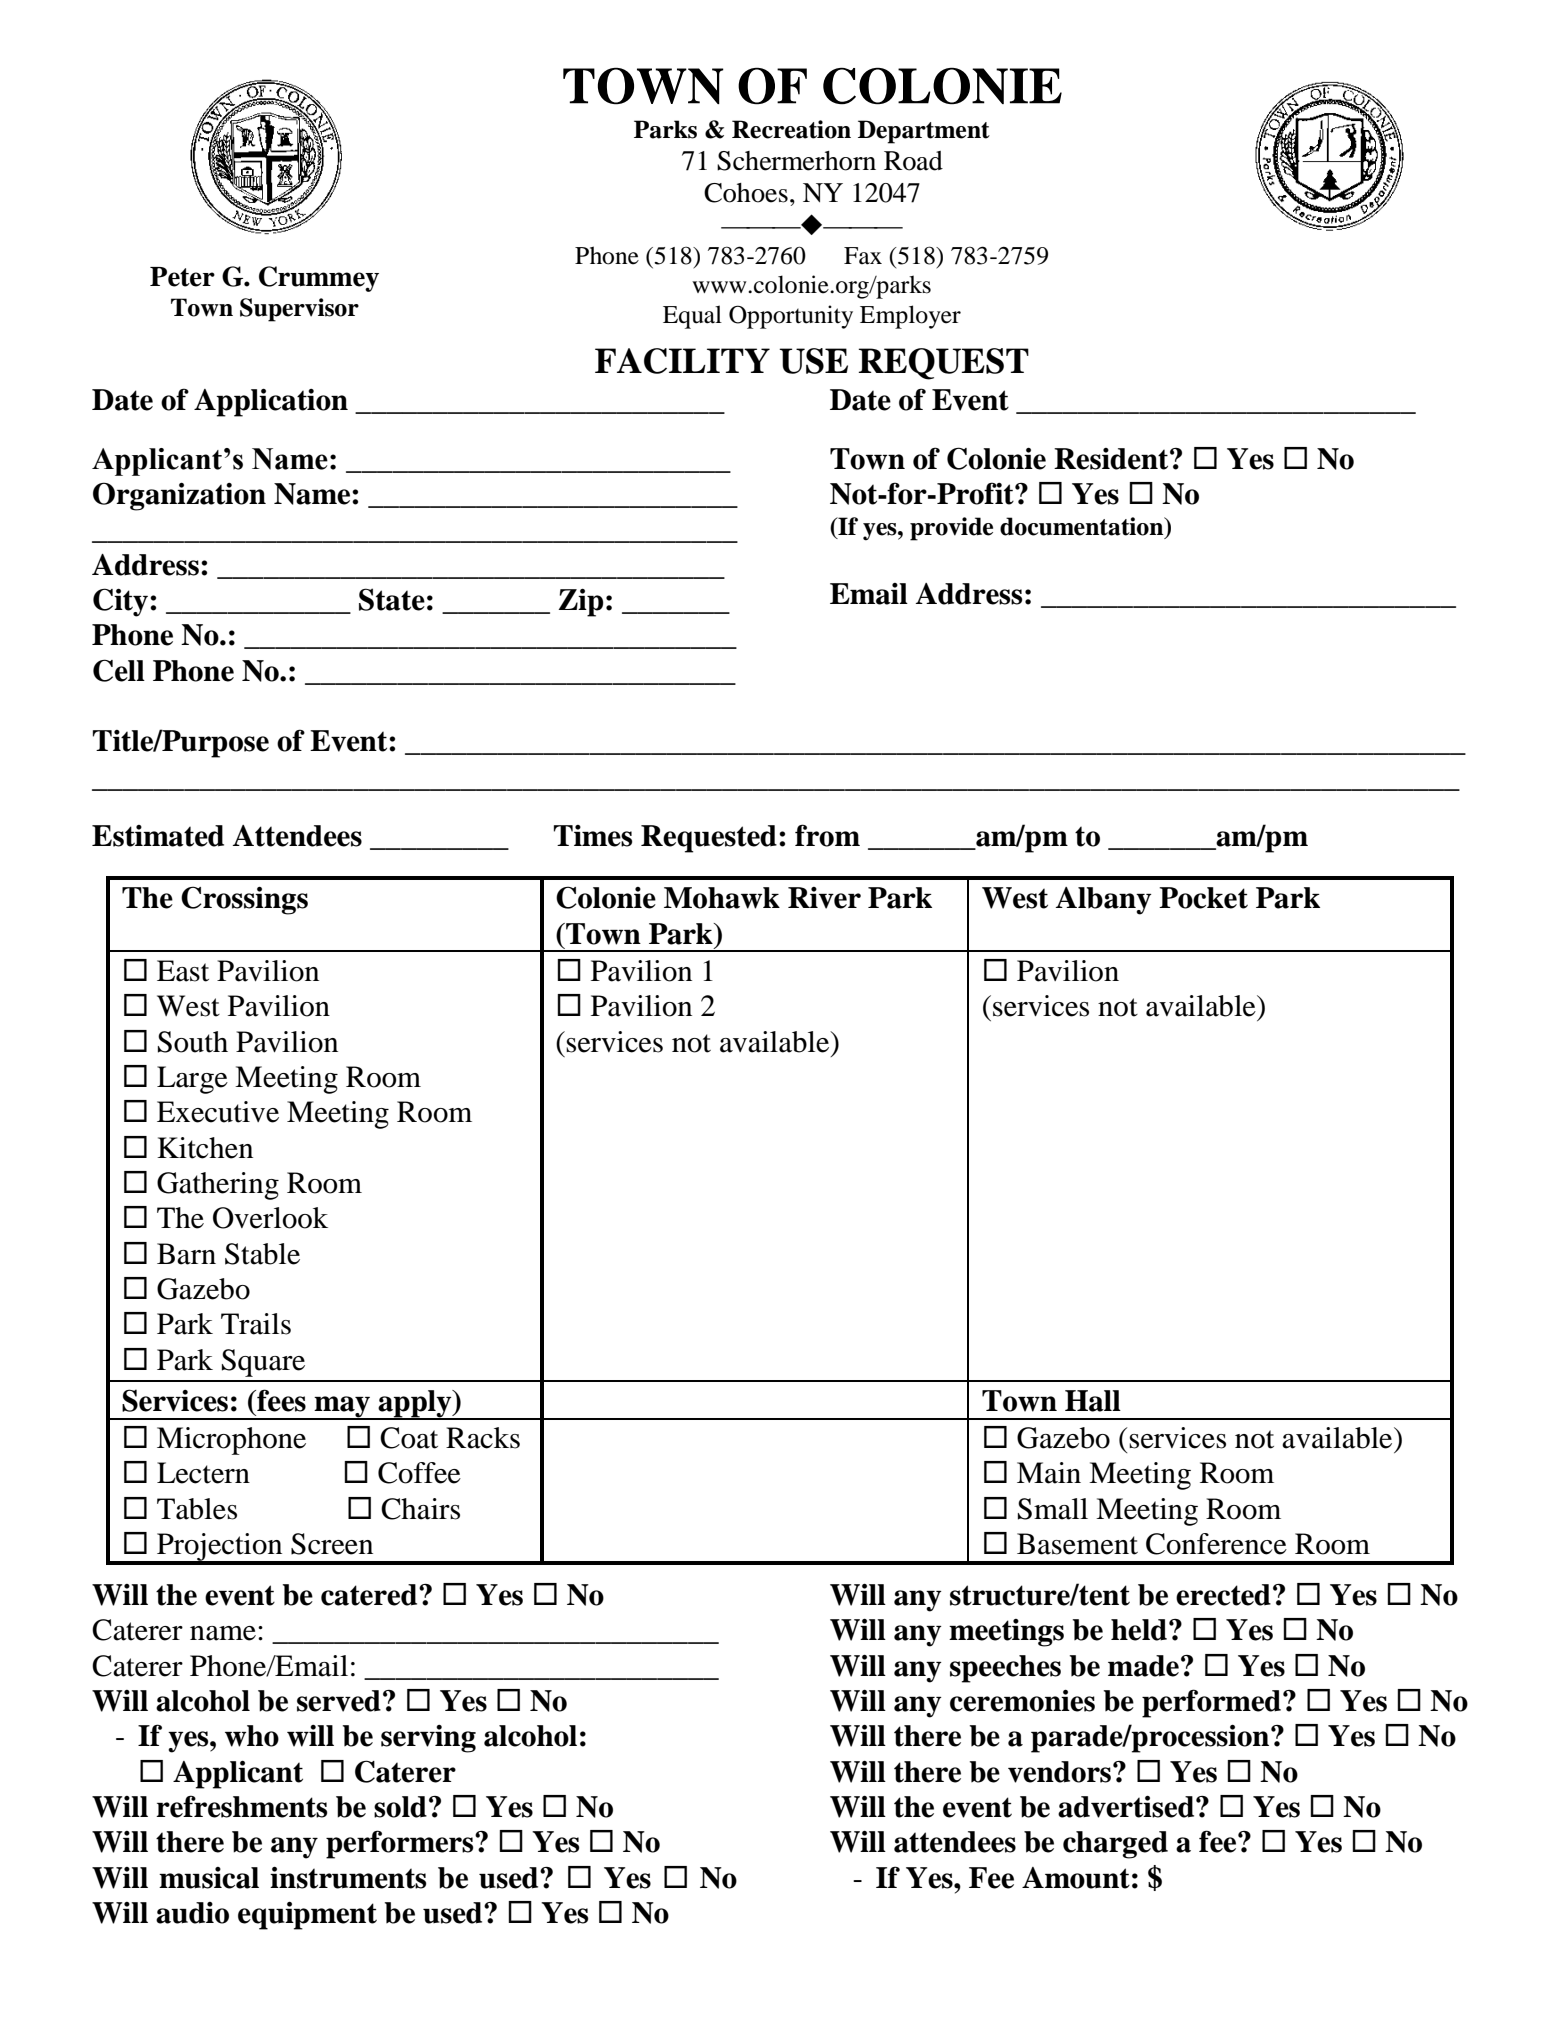  I want to click on Racks, so click(483, 1438).
